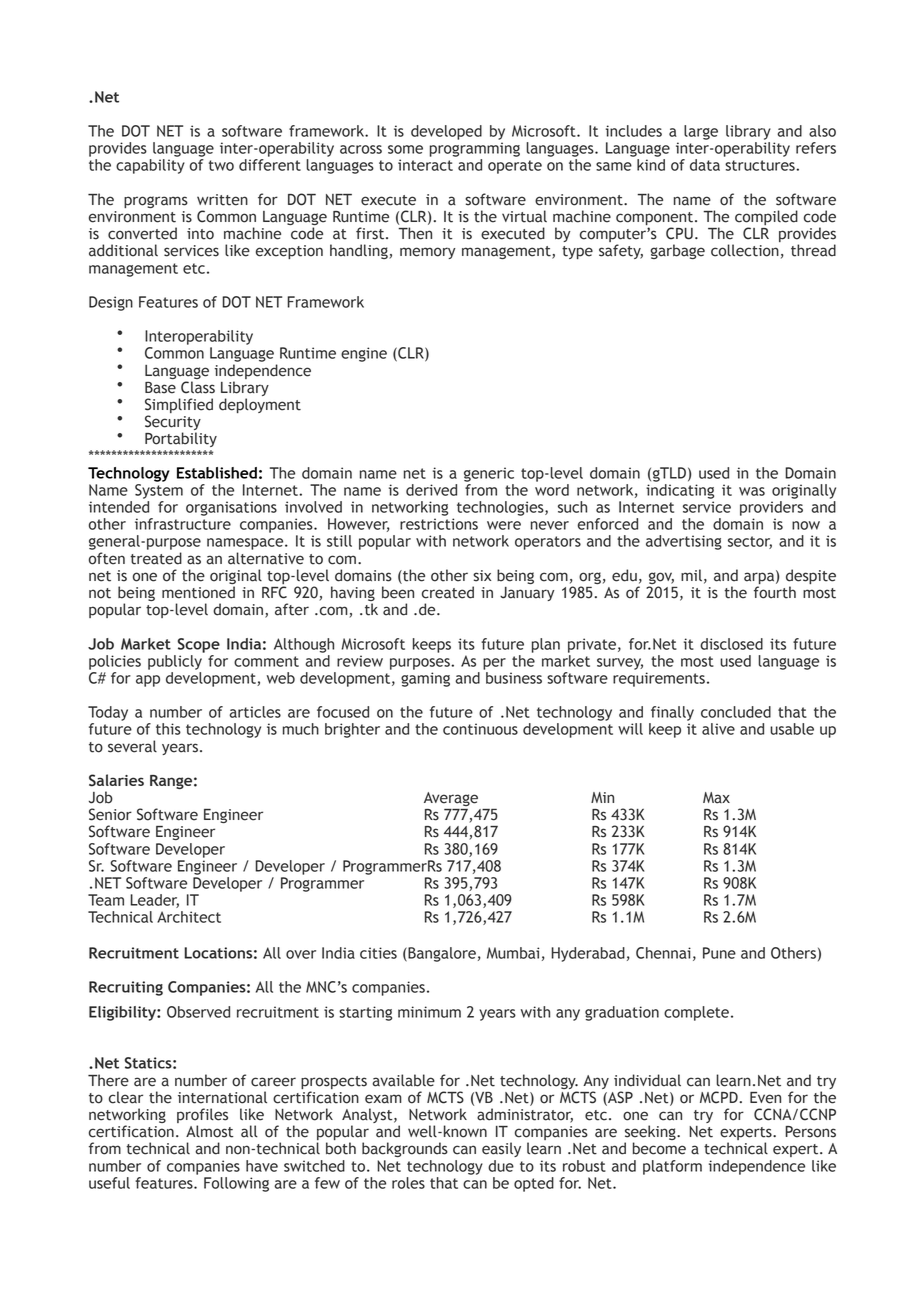  Describe the element at coordinates (202, 1117) in the page. I see `profiles` at that location.
